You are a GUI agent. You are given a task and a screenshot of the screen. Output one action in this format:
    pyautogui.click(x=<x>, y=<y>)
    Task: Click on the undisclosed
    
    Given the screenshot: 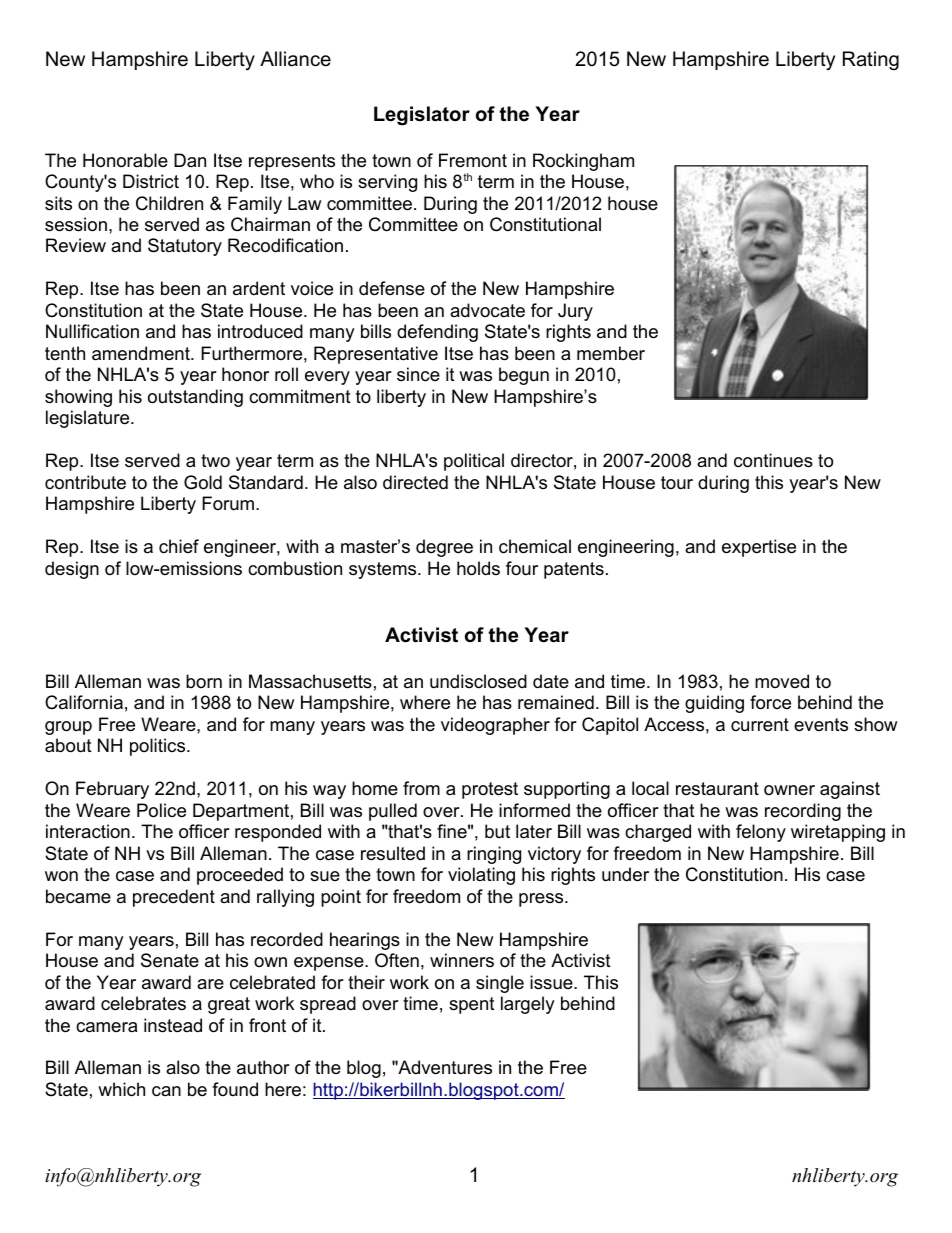 What is the action you would take?
    pyautogui.click(x=478, y=681)
